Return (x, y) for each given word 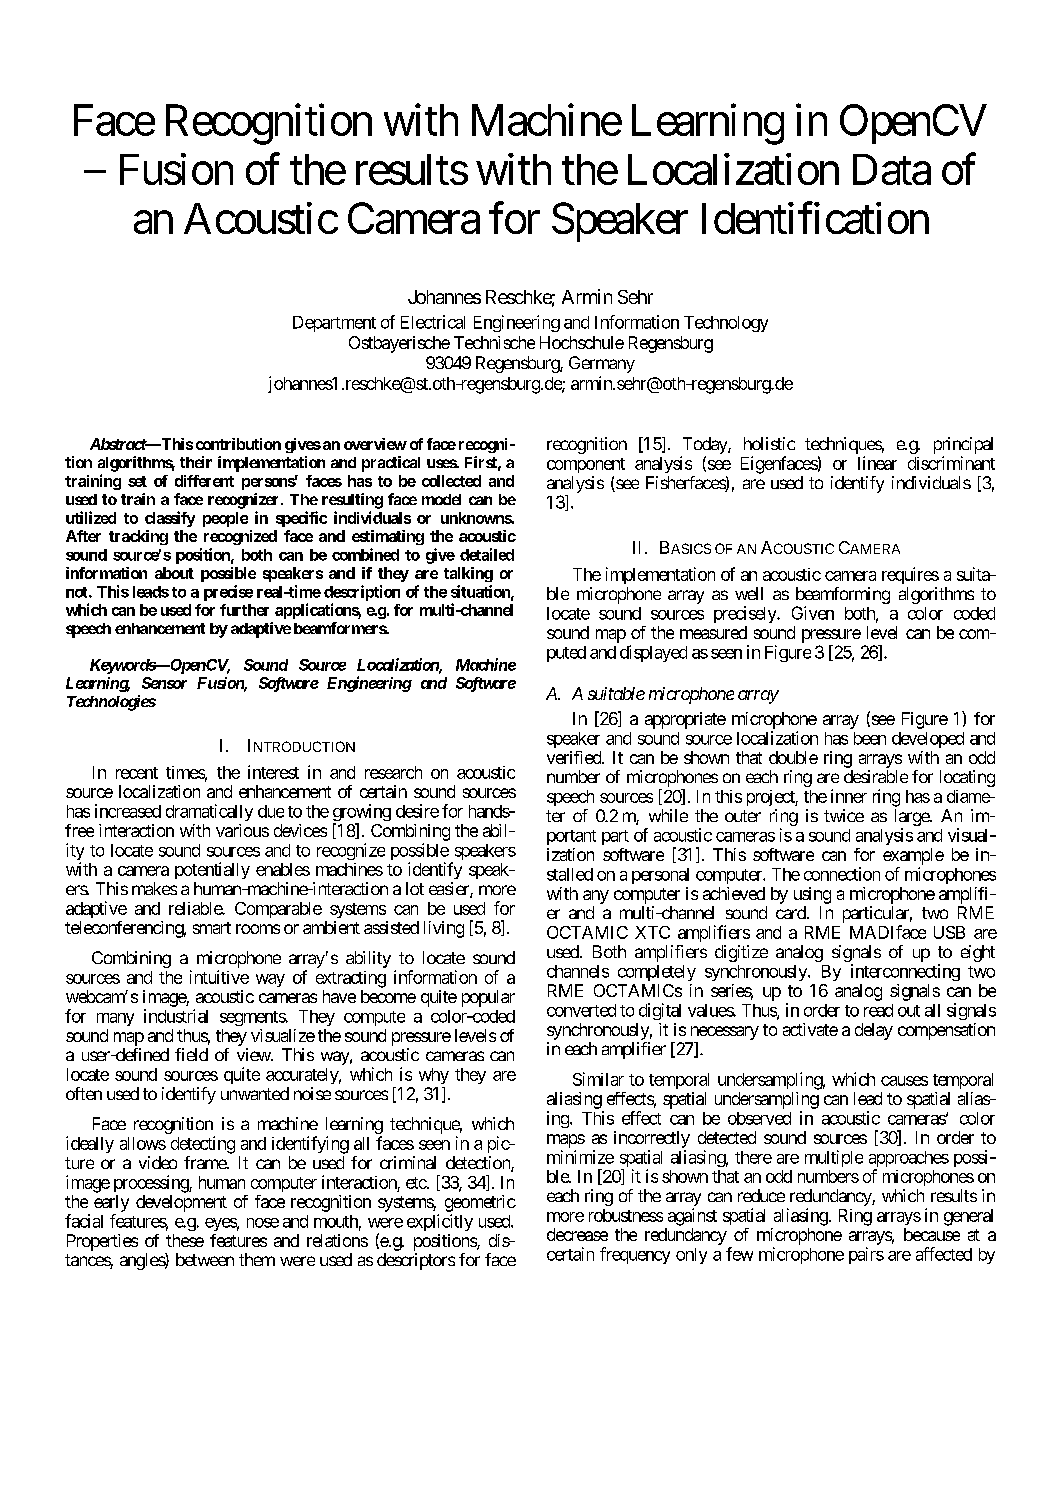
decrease (577, 1234)
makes (154, 888)
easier (450, 890)
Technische (494, 342)
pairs (866, 1255)
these (185, 1240)
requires (910, 575)
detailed (487, 554)
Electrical (433, 322)
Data (892, 169)
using (812, 895)
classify (170, 519)
